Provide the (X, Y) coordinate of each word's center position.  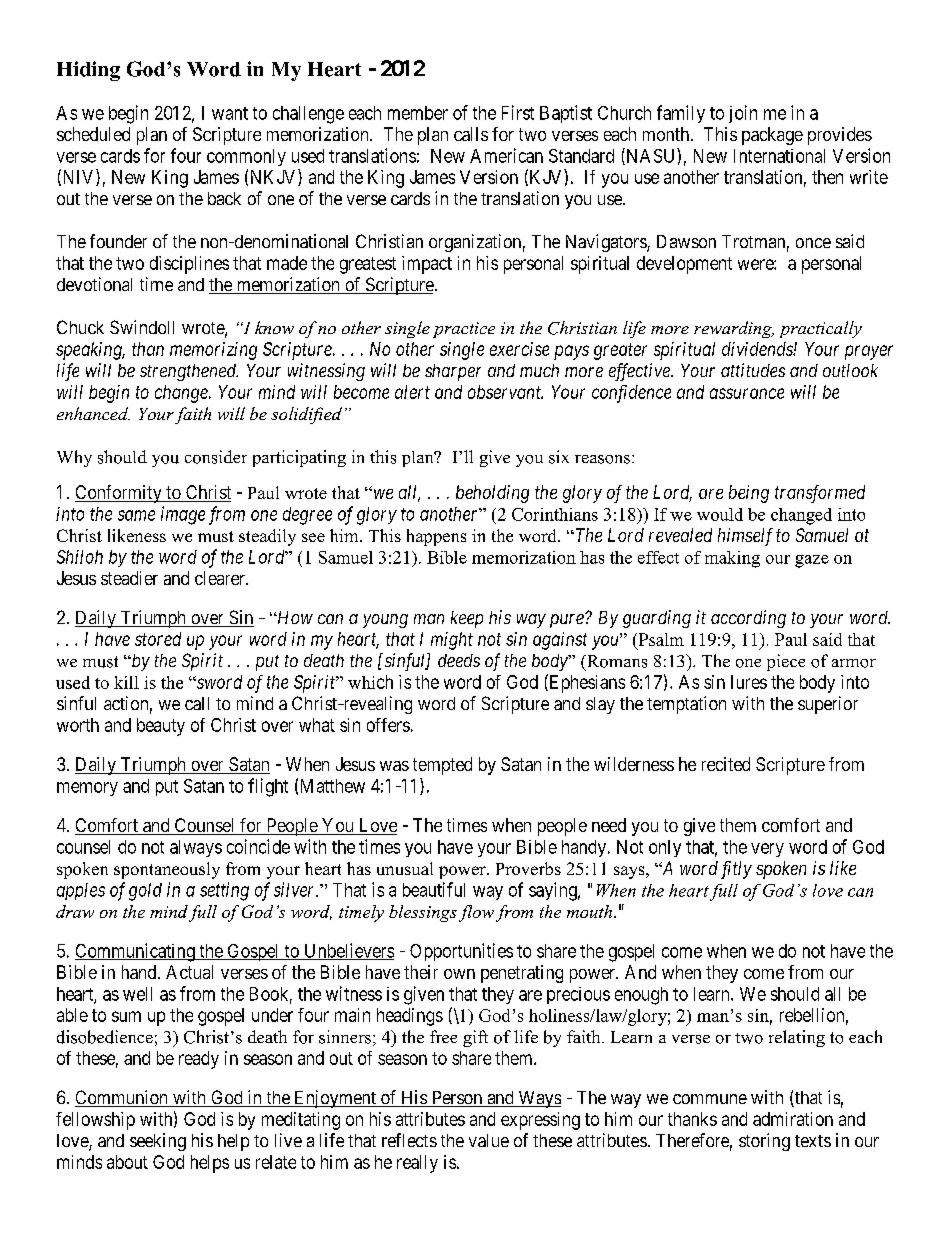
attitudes (753, 370)
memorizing (213, 351)
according (748, 619)
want (230, 113)
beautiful (434, 889)
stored (158, 639)
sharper (453, 372)
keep (467, 619)
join (743, 114)
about (127, 1162)
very (767, 850)
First (518, 112)
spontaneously (167, 870)
